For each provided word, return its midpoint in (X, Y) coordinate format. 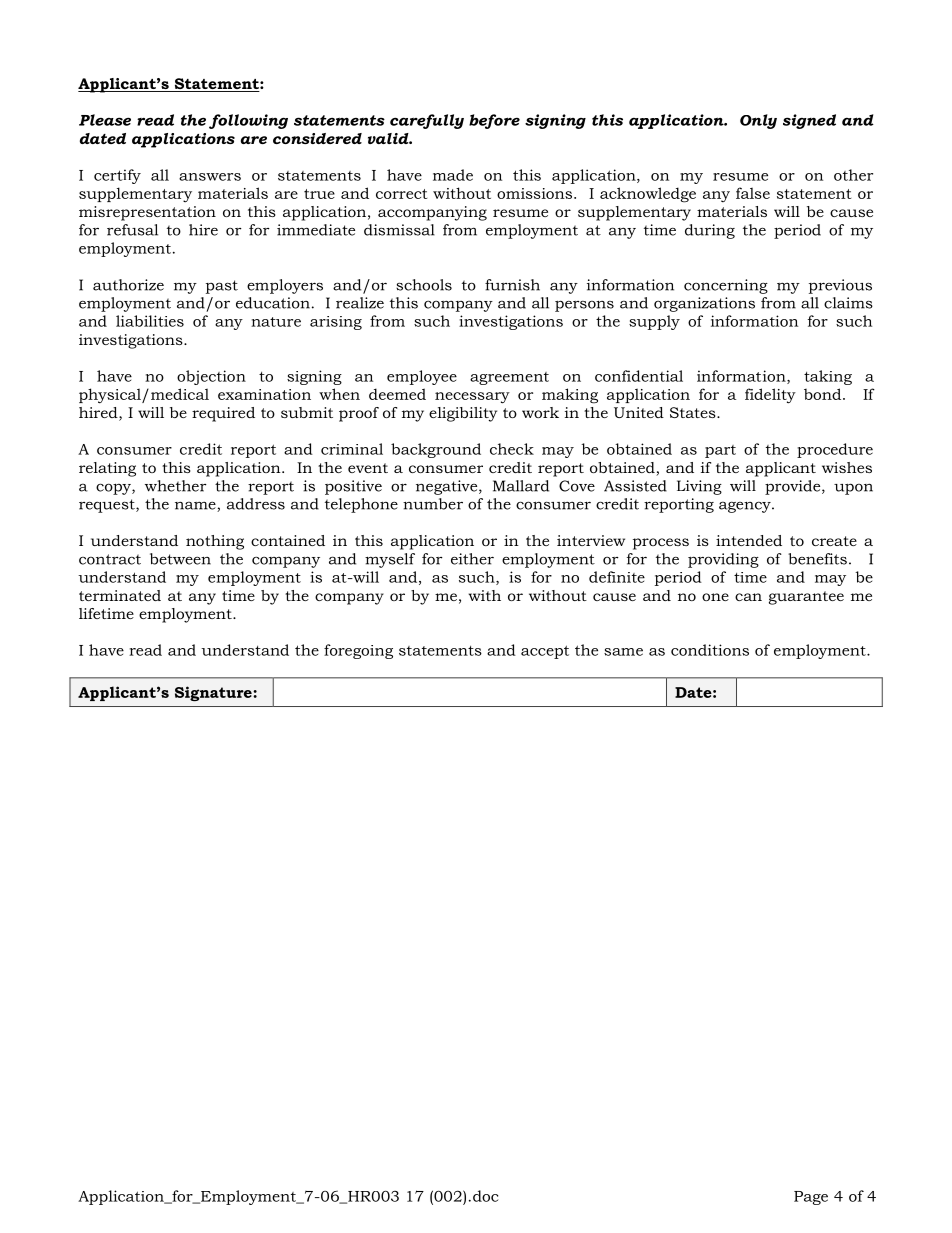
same (623, 652)
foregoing (358, 651)
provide (794, 487)
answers (210, 177)
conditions (710, 650)
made (453, 175)
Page (811, 1198)
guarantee (806, 598)
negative (448, 487)
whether (176, 486)
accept (545, 652)
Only (758, 121)
